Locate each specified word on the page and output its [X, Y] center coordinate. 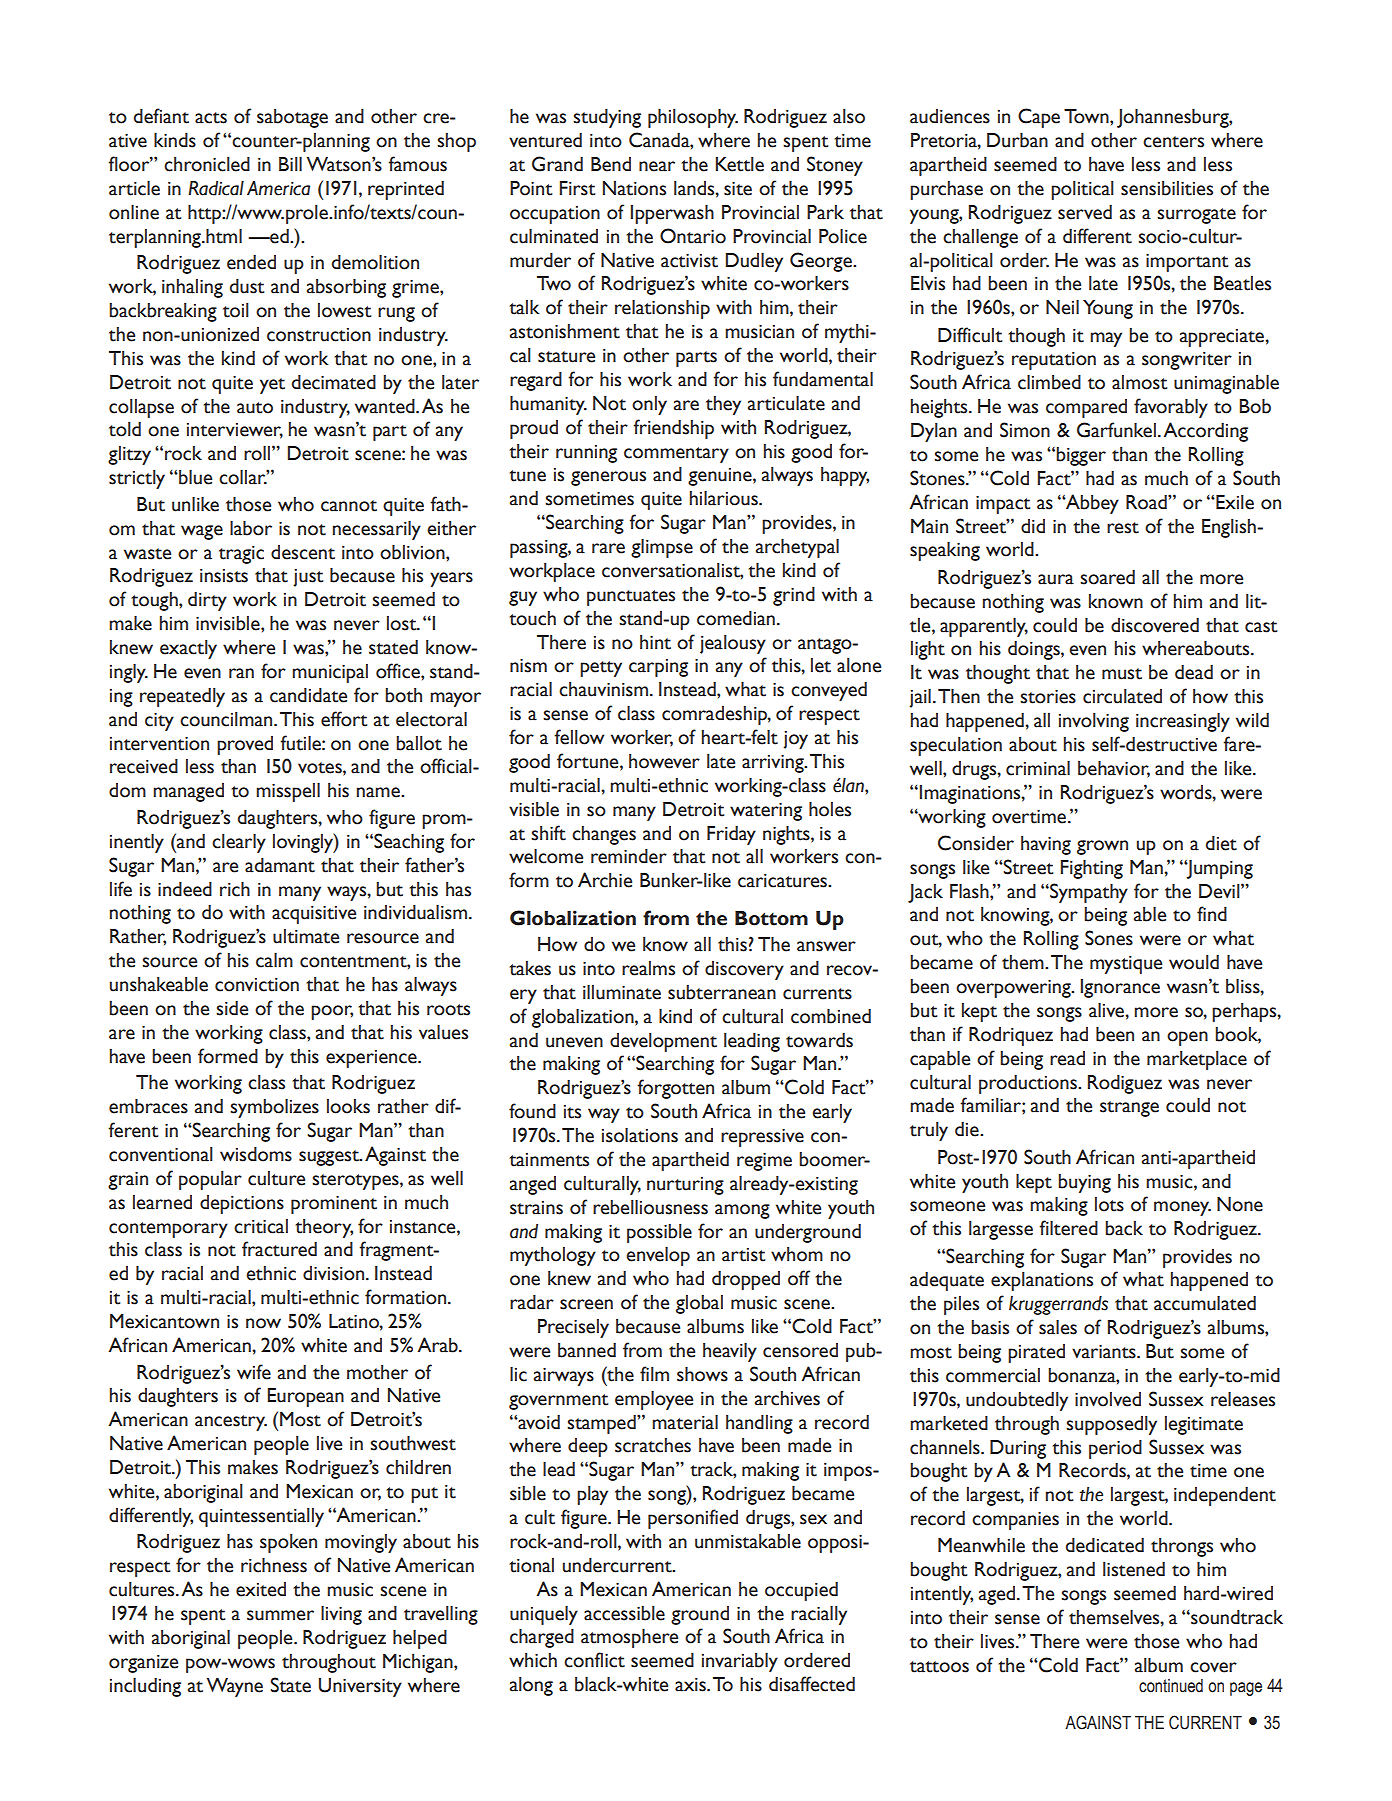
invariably [740, 1662]
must [1122, 674]
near [657, 166]
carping [658, 668]
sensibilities [1167, 188]
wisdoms [256, 1154]
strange [1129, 1109]
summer [280, 1615]
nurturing [685, 1186]
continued [1171, 1686]
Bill [290, 164]
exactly [188, 649]
